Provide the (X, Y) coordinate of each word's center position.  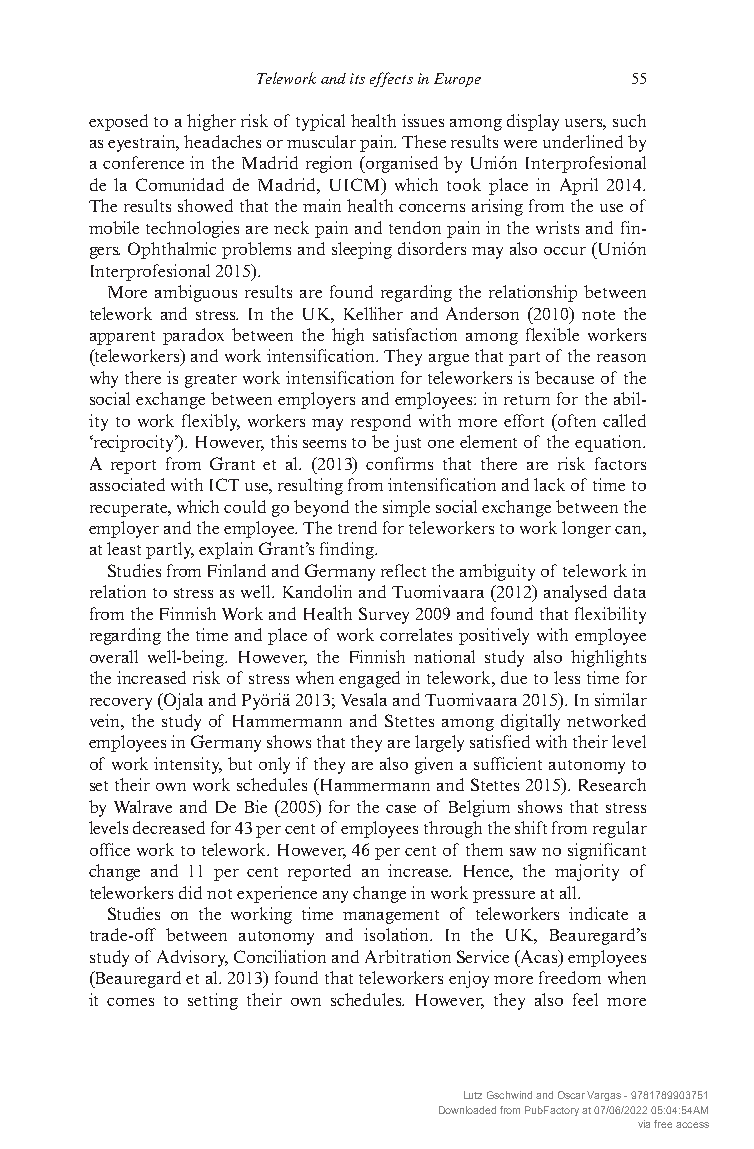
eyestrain (143, 143)
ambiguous (196, 293)
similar (621, 699)
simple (406, 508)
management (391, 917)
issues (423, 120)
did (190, 892)
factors (620, 463)
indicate (598, 913)
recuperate (130, 510)
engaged (369, 679)
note (598, 315)
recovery (121, 704)
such (629, 120)
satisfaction (415, 334)
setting (213, 1001)
